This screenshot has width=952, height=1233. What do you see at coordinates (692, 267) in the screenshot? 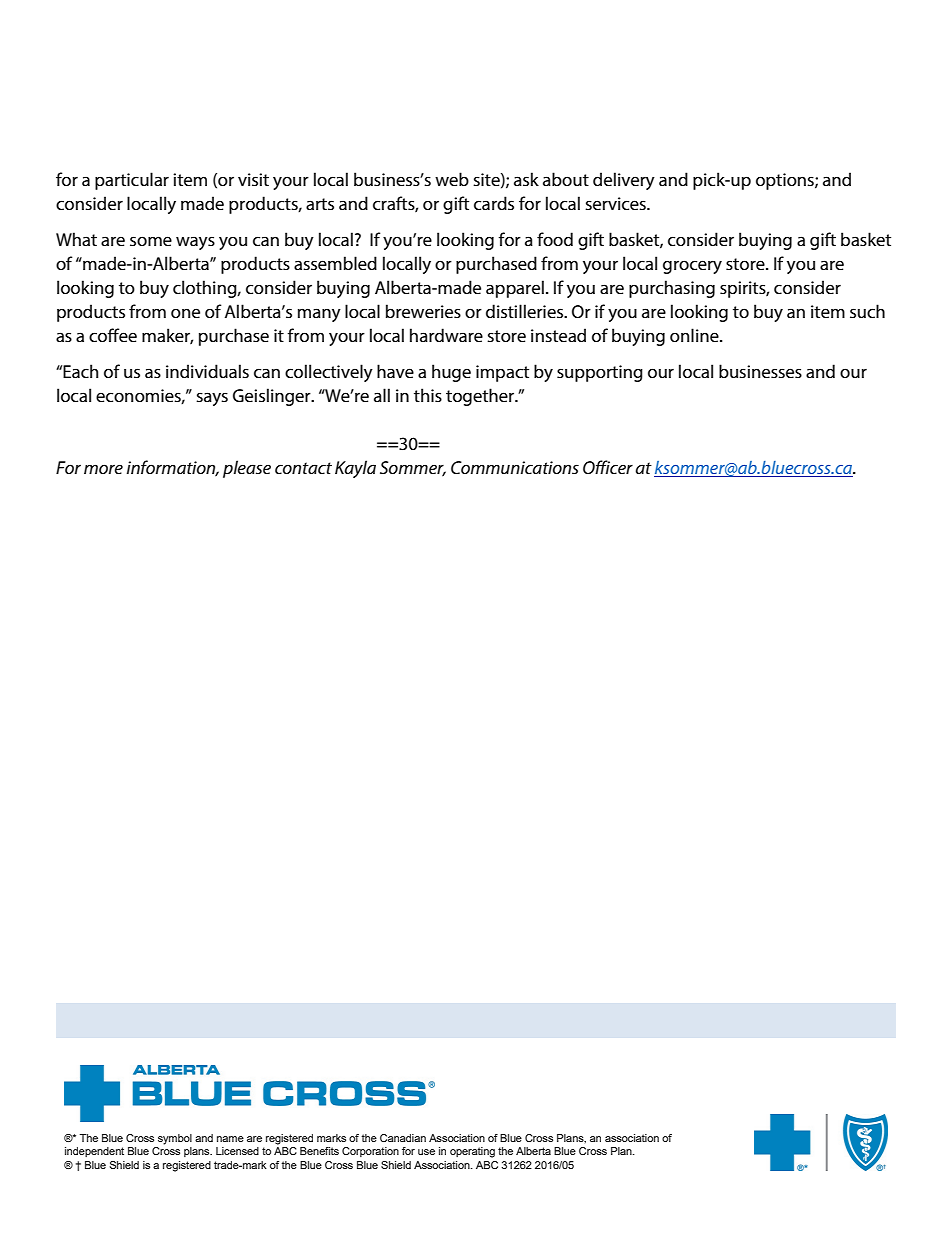
I see `grocery` at bounding box center [692, 267].
